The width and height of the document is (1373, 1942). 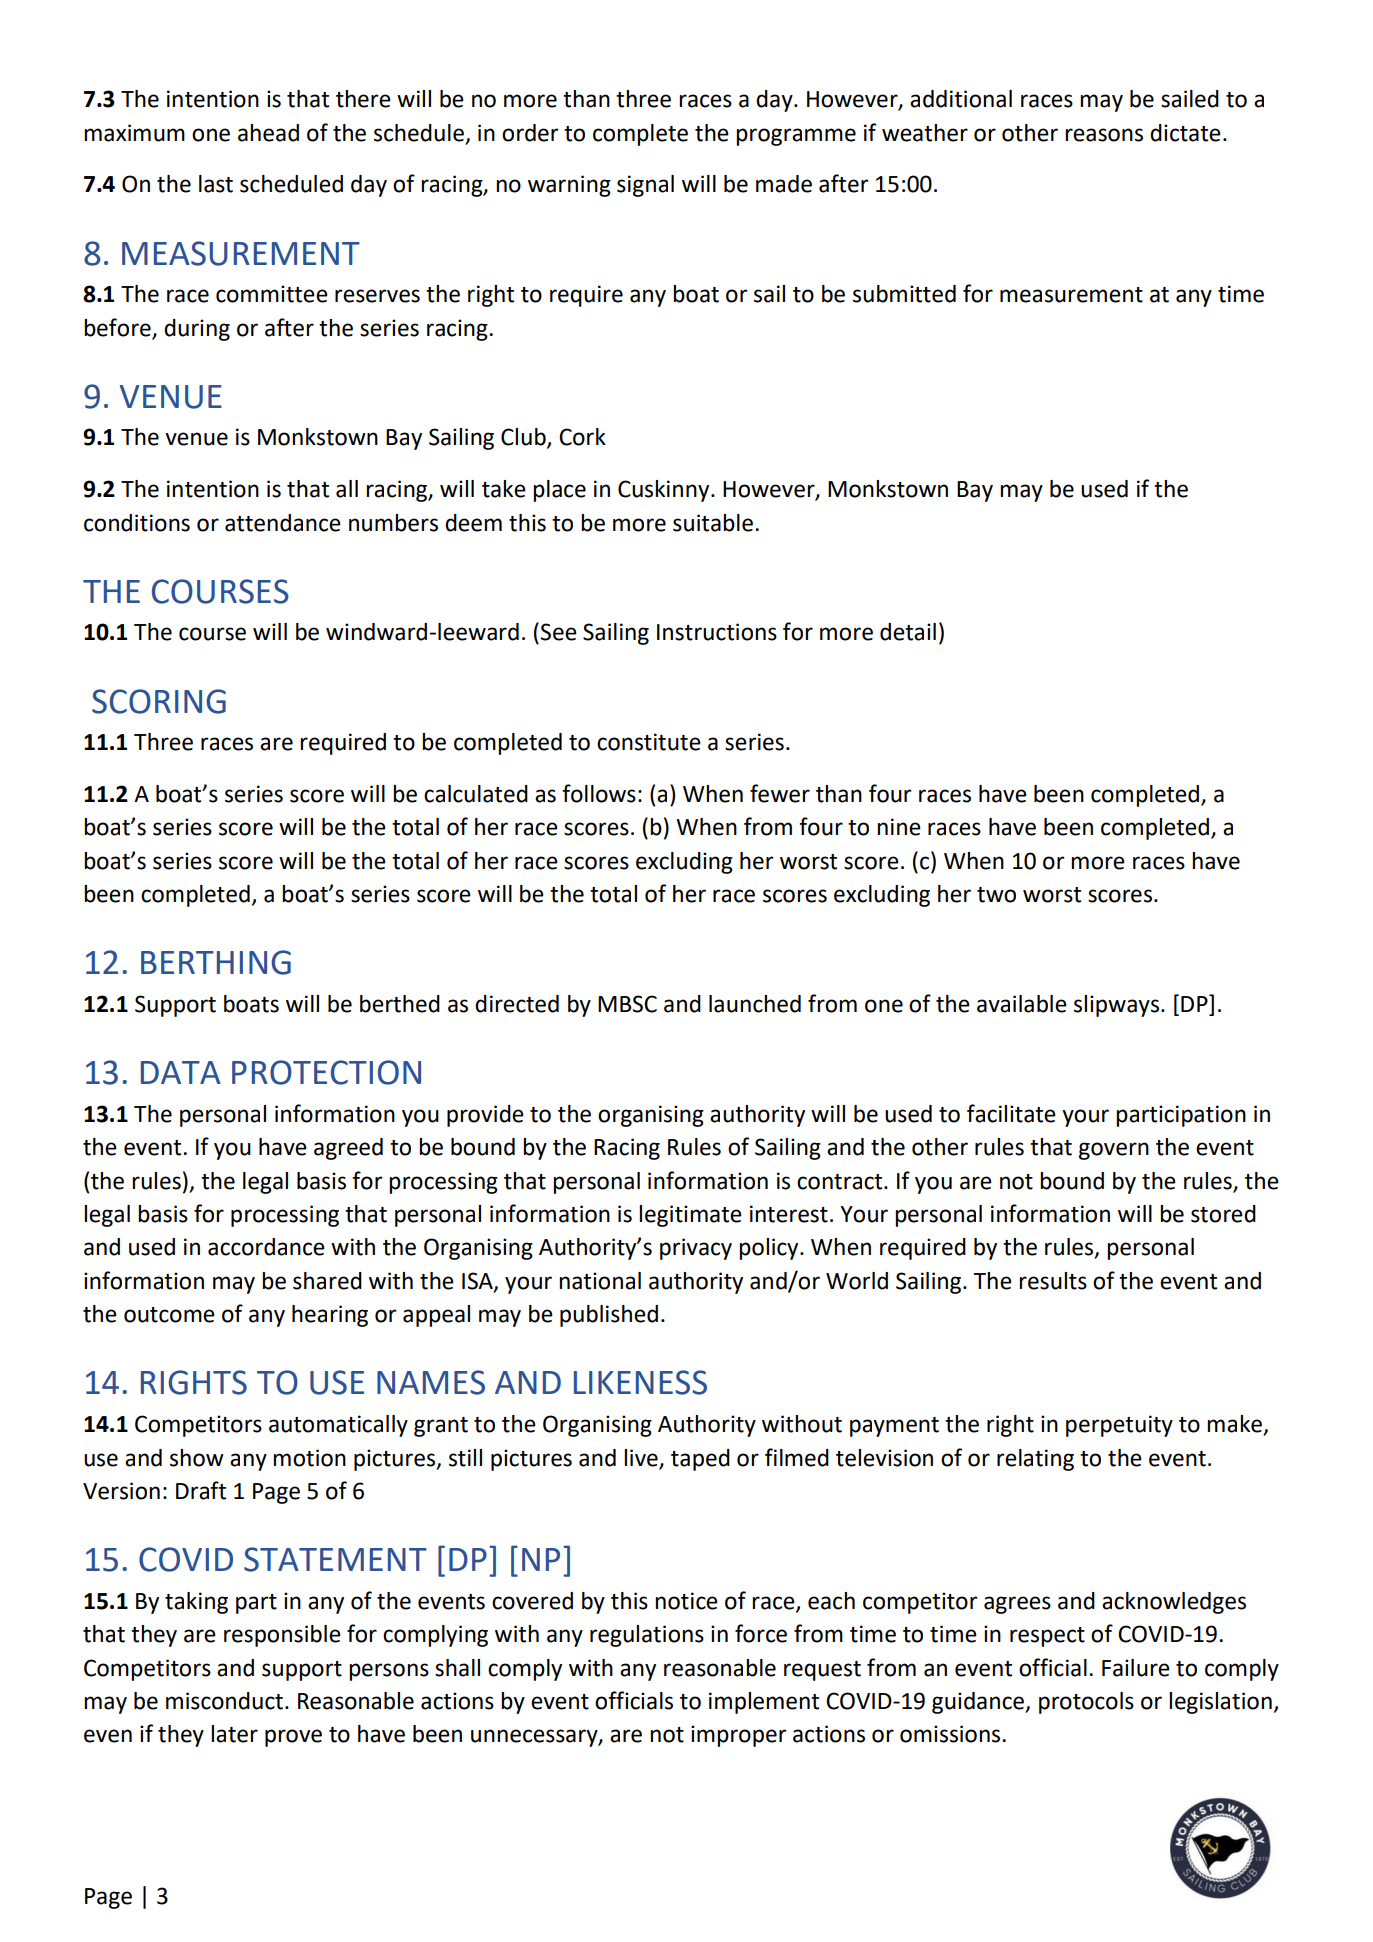 What do you see at coordinates (224, 1701) in the document?
I see `misconduct` at bounding box center [224, 1701].
